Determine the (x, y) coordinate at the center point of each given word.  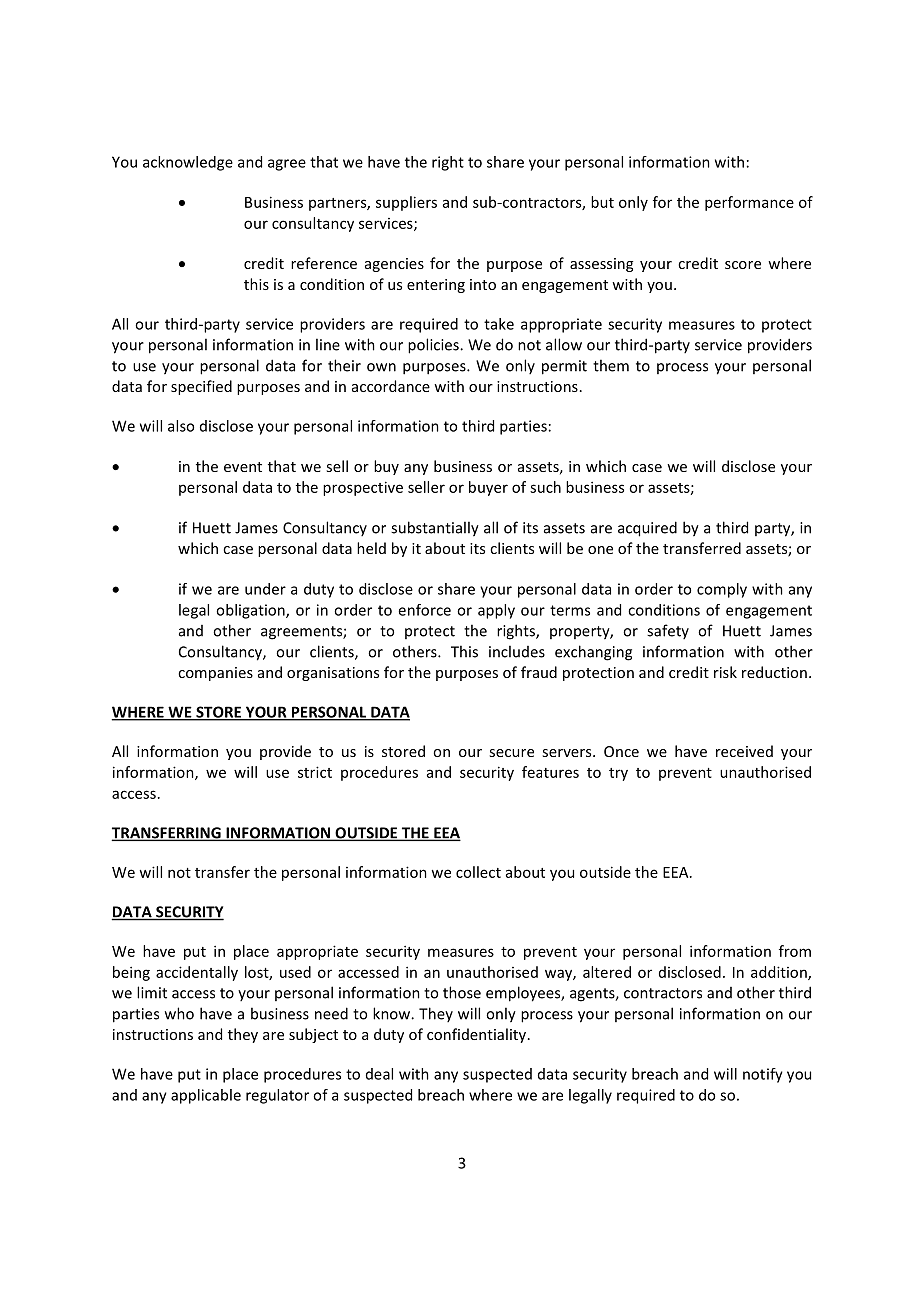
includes (517, 651)
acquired (647, 529)
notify (763, 1075)
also (181, 426)
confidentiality (478, 1035)
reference (324, 263)
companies (215, 674)
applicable (206, 1096)
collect (478, 872)
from (795, 951)
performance (749, 203)
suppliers (406, 203)
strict (315, 772)
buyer (488, 488)
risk (725, 672)
